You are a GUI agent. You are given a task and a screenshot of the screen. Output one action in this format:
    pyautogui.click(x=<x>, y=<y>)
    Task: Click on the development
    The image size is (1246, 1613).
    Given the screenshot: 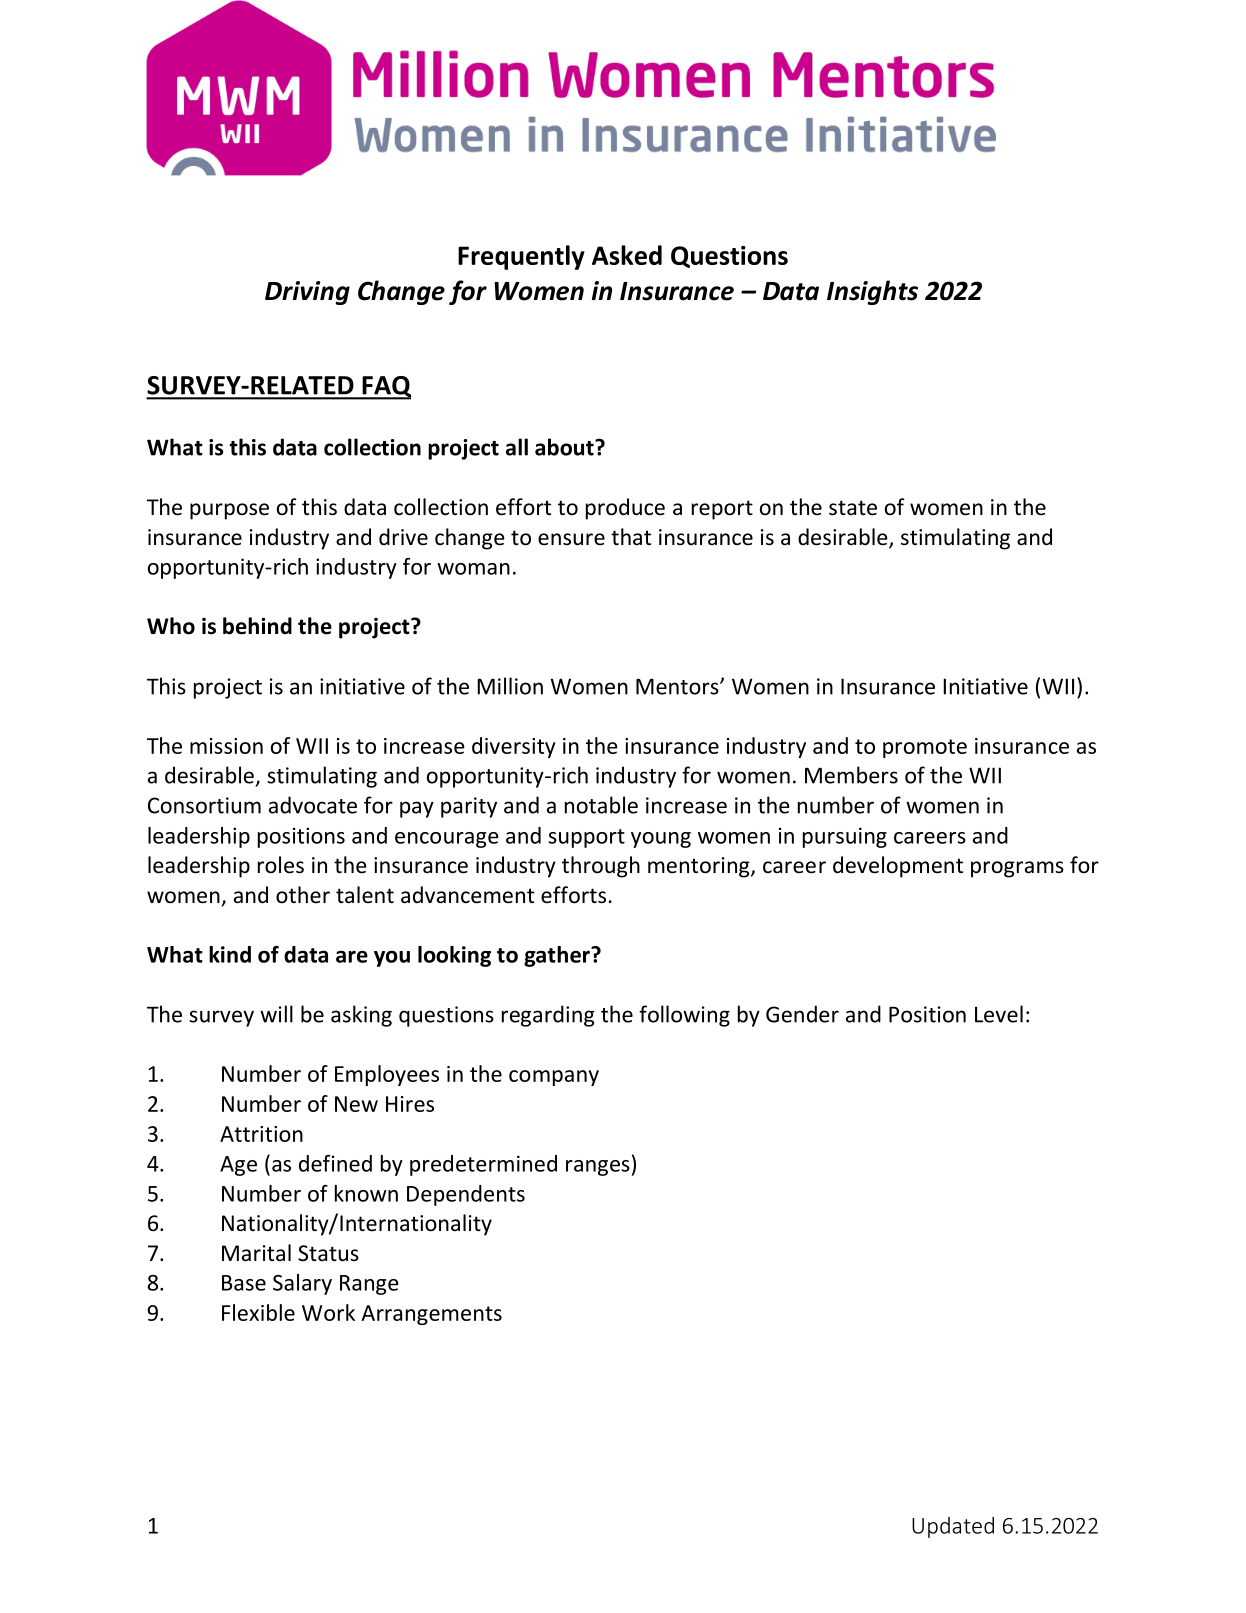 What is the action you would take?
    pyautogui.click(x=898, y=867)
